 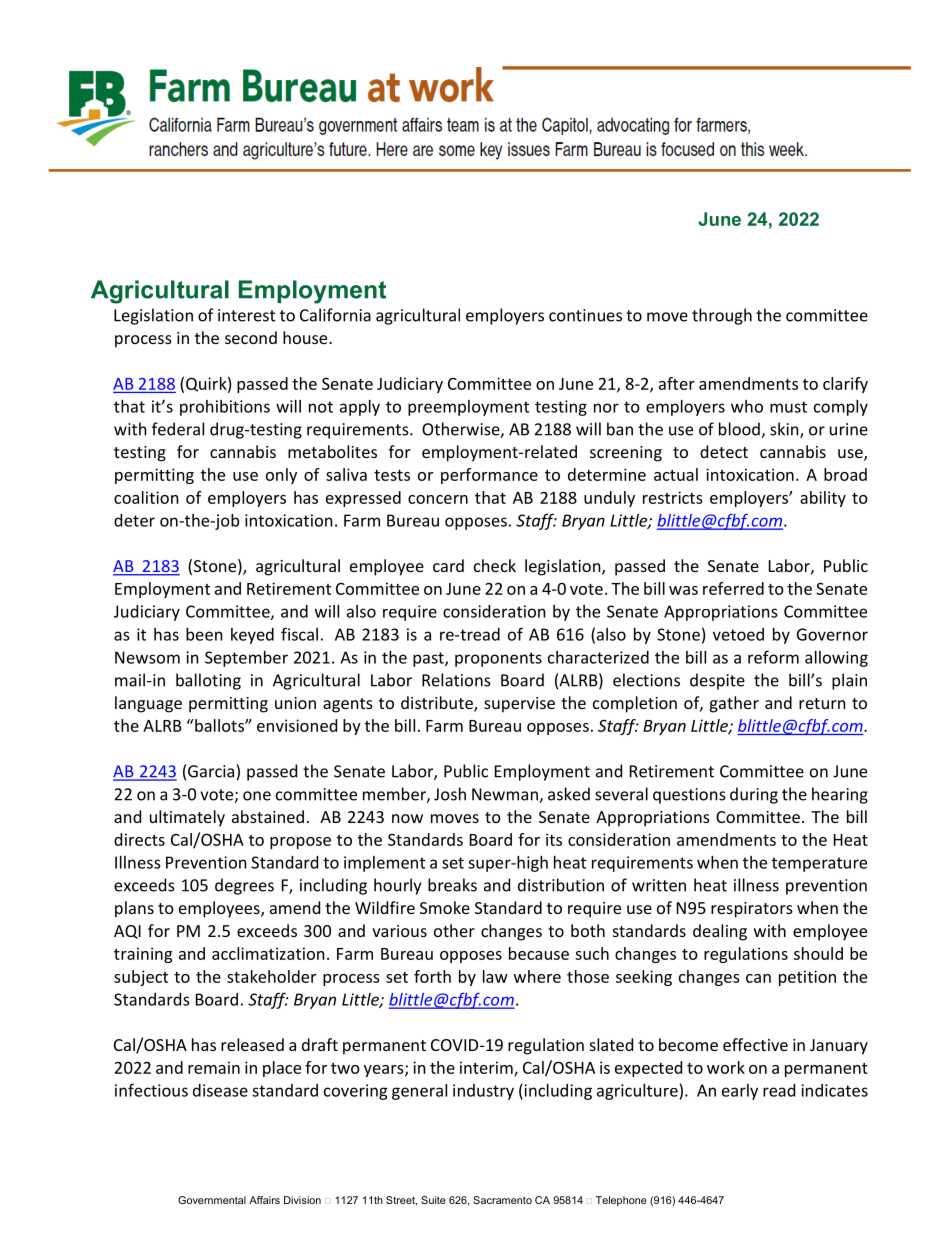 What do you see at coordinates (251, 337) in the document?
I see `second` at bounding box center [251, 337].
